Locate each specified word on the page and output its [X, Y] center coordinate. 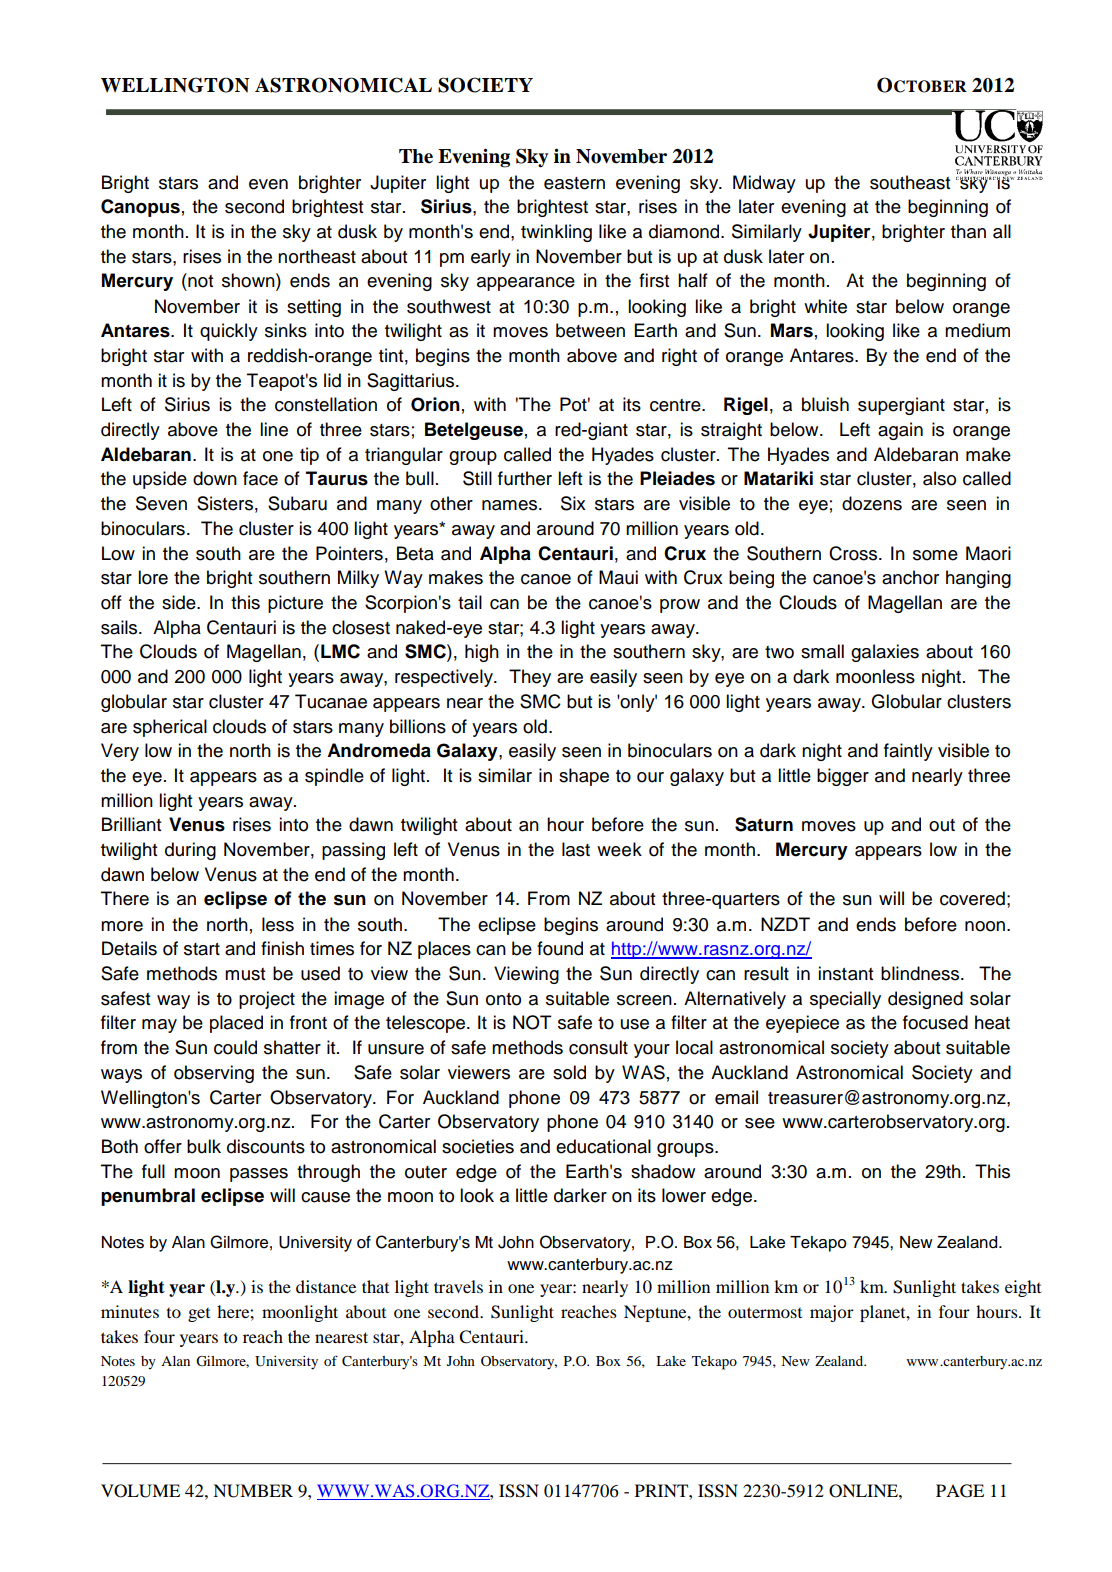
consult [598, 1047]
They [530, 678]
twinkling [556, 233]
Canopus [140, 208]
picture [295, 604]
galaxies [885, 653]
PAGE [960, 1491]
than [968, 231]
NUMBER [253, 1491]
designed [925, 1000]
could [235, 1047]
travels [458, 1286]
